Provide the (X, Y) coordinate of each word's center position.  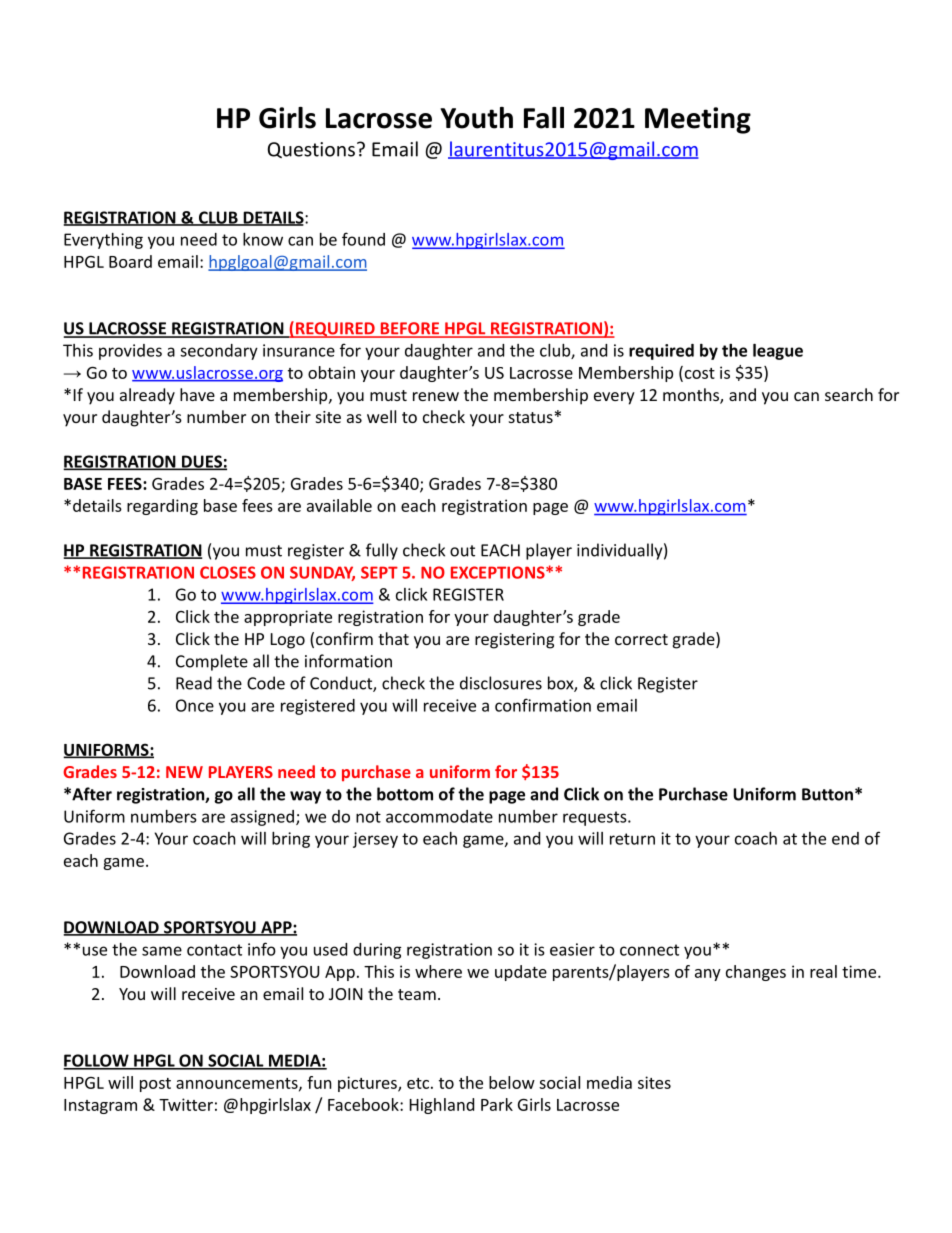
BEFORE (409, 329)
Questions (311, 150)
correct (641, 639)
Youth (476, 118)
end (845, 838)
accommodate (439, 816)
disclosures (501, 683)
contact (214, 950)
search (849, 394)
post (155, 1085)
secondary (219, 352)
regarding (162, 507)
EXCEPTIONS (499, 572)
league (778, 352)
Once (195, 705)
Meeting (698, 120)
